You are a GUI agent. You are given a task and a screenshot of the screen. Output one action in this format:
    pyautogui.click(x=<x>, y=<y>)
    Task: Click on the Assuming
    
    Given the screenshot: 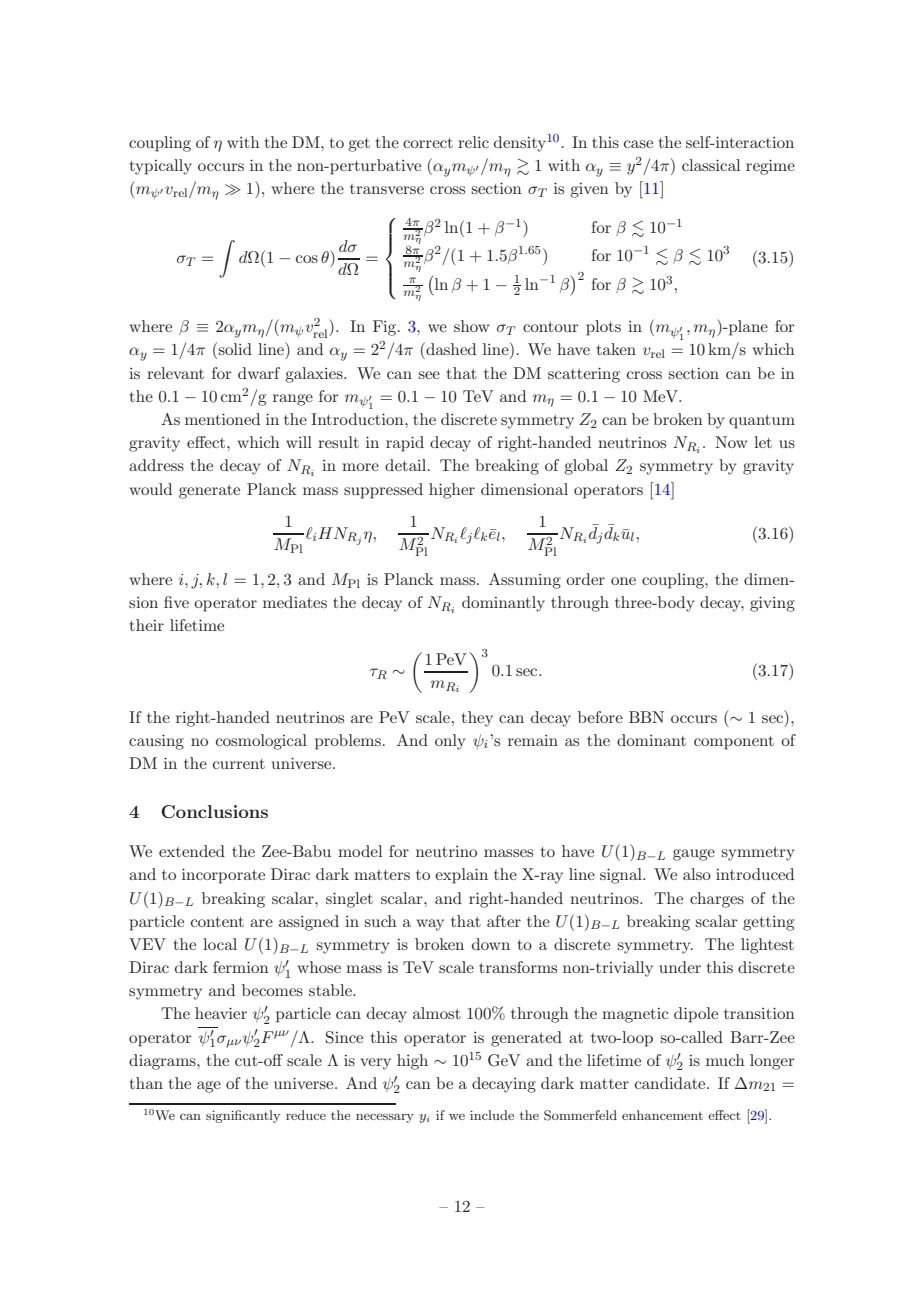 What is the action you would take?
    pyautogui.click(x=525, y=581)
